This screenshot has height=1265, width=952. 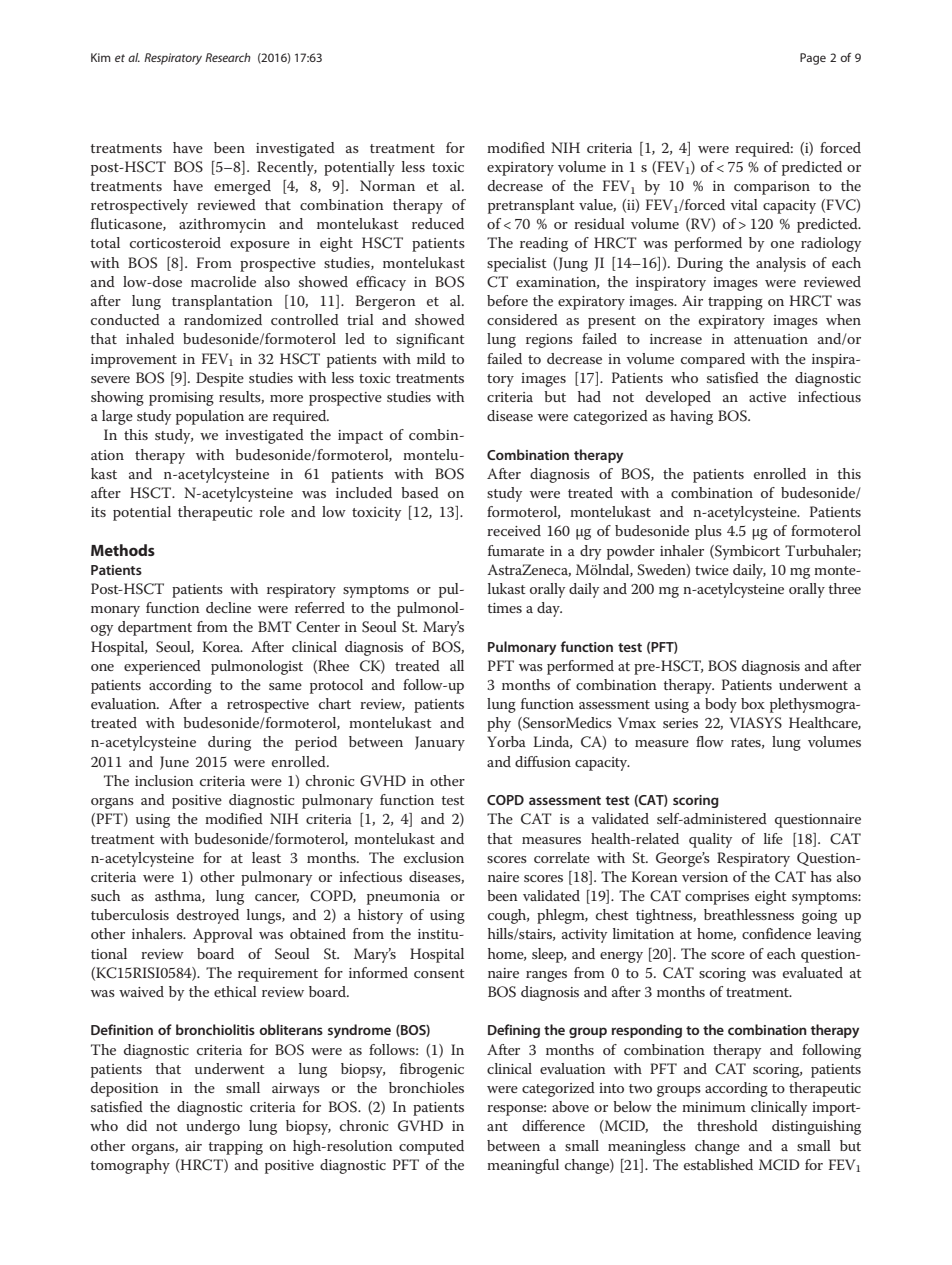 What do you see at coordinates (504, 608) in the screenshot?
I see `times` at bounding box center [504, 608].
